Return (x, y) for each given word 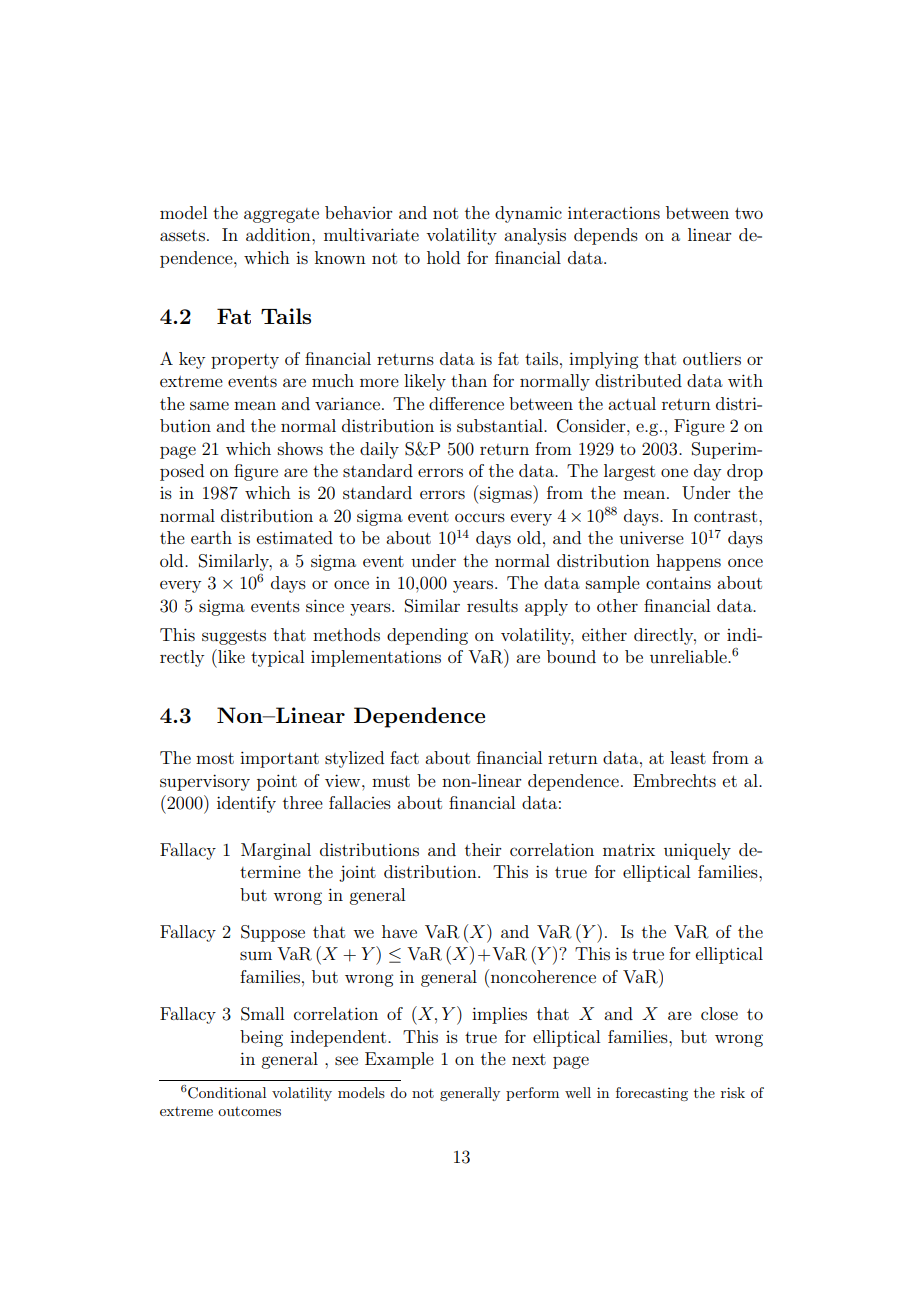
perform (532, 1094)
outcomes (249, 1111)
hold (443, 257)
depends (606, 236)
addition (279, 234)
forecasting (652, 1094)
